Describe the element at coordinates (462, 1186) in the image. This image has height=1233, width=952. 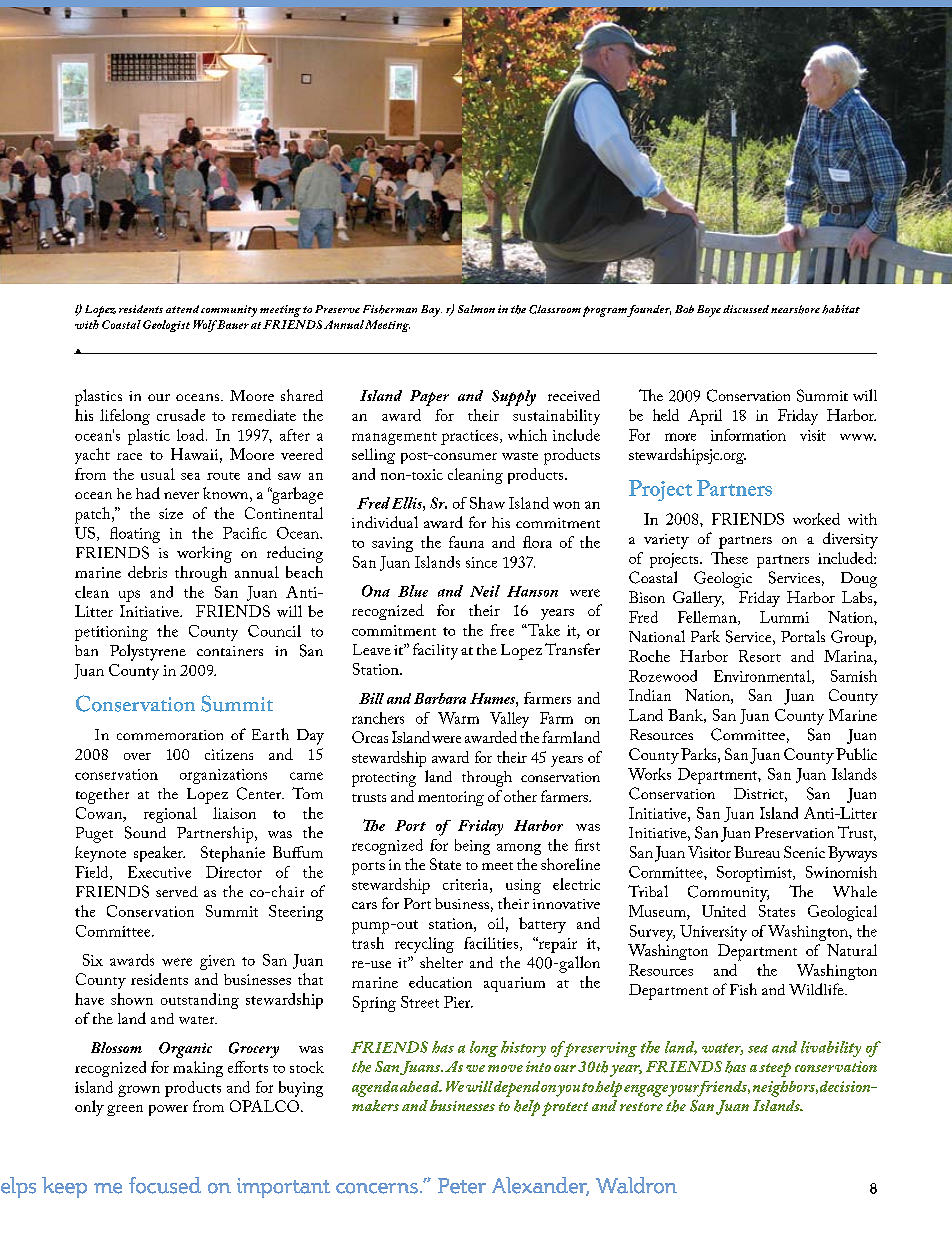
I see `Peter` at that location.
